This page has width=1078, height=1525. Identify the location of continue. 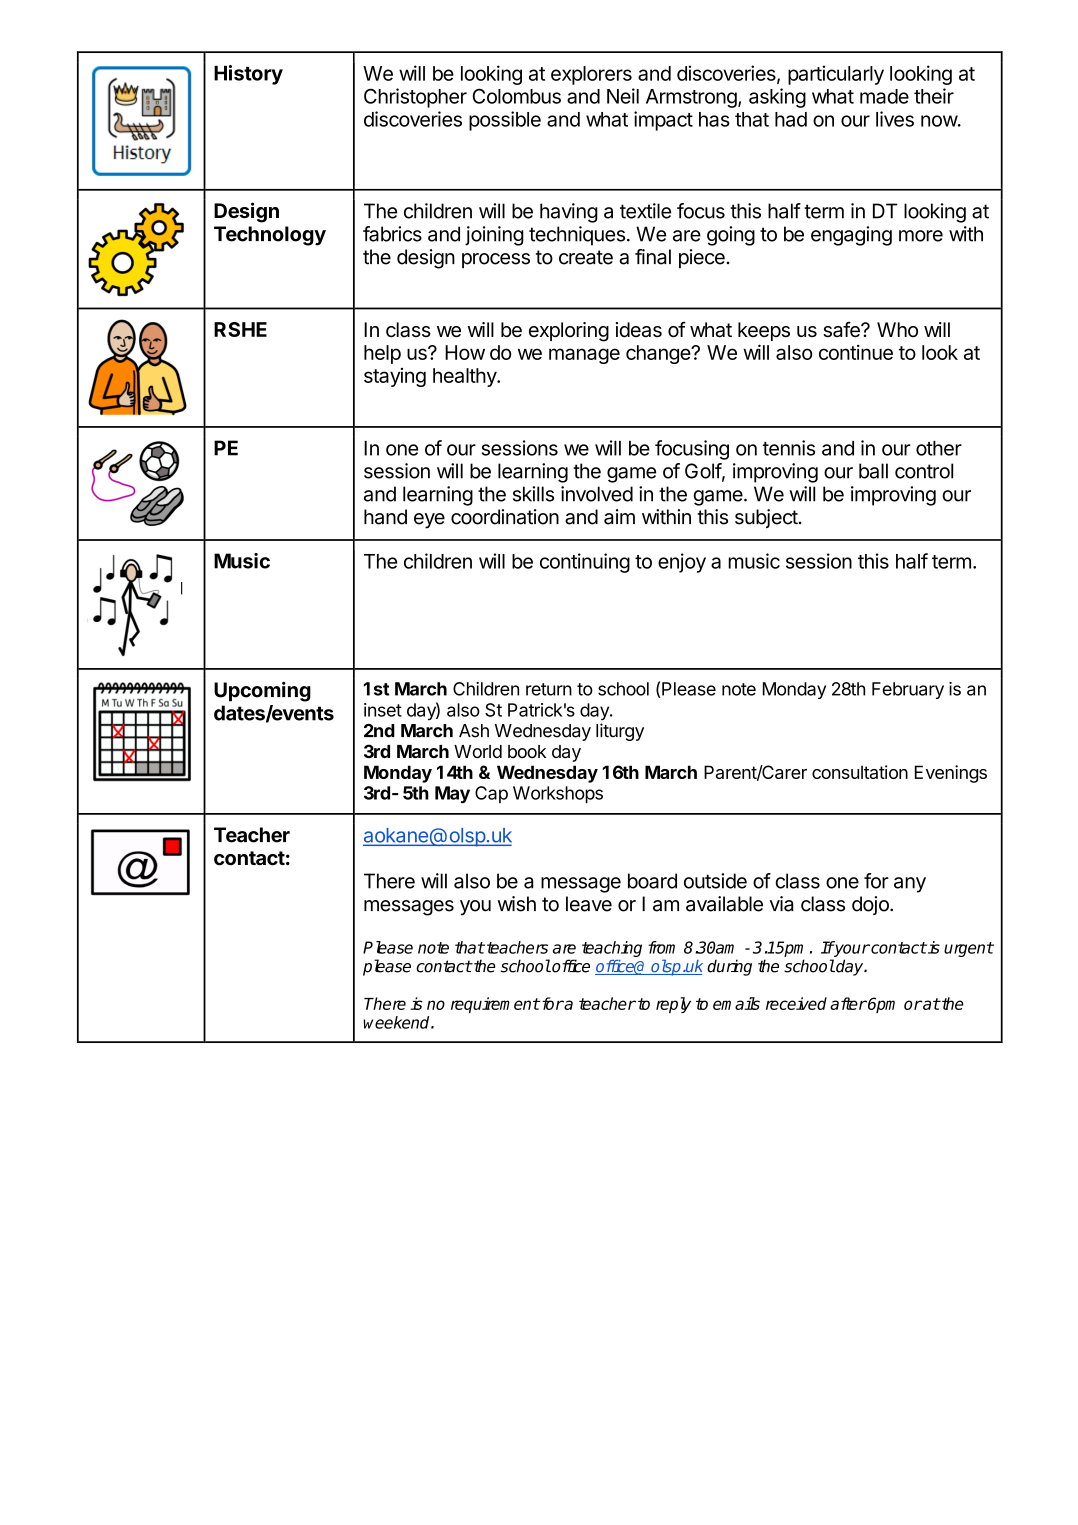
(856, 352).
